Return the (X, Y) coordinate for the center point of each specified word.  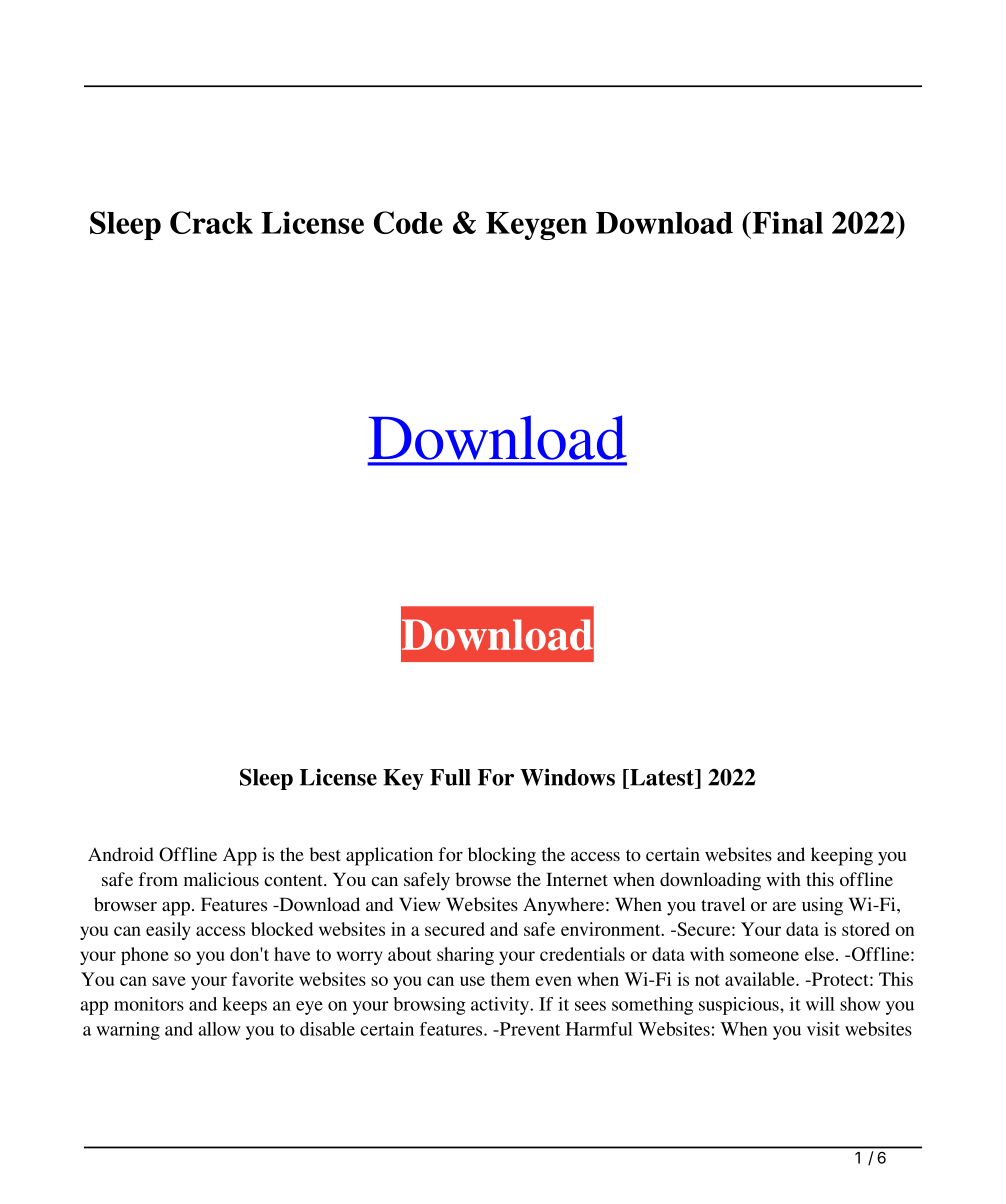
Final (786, 222)
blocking (502, 856)
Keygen (536, 226)
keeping (842, 856)
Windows (567, 777)
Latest (662, 777)
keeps (244, 1006)
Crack (211, 222)
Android (121, 854)
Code (408, 222)
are (784, 906)
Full (450, 777)
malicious (221, 879)
